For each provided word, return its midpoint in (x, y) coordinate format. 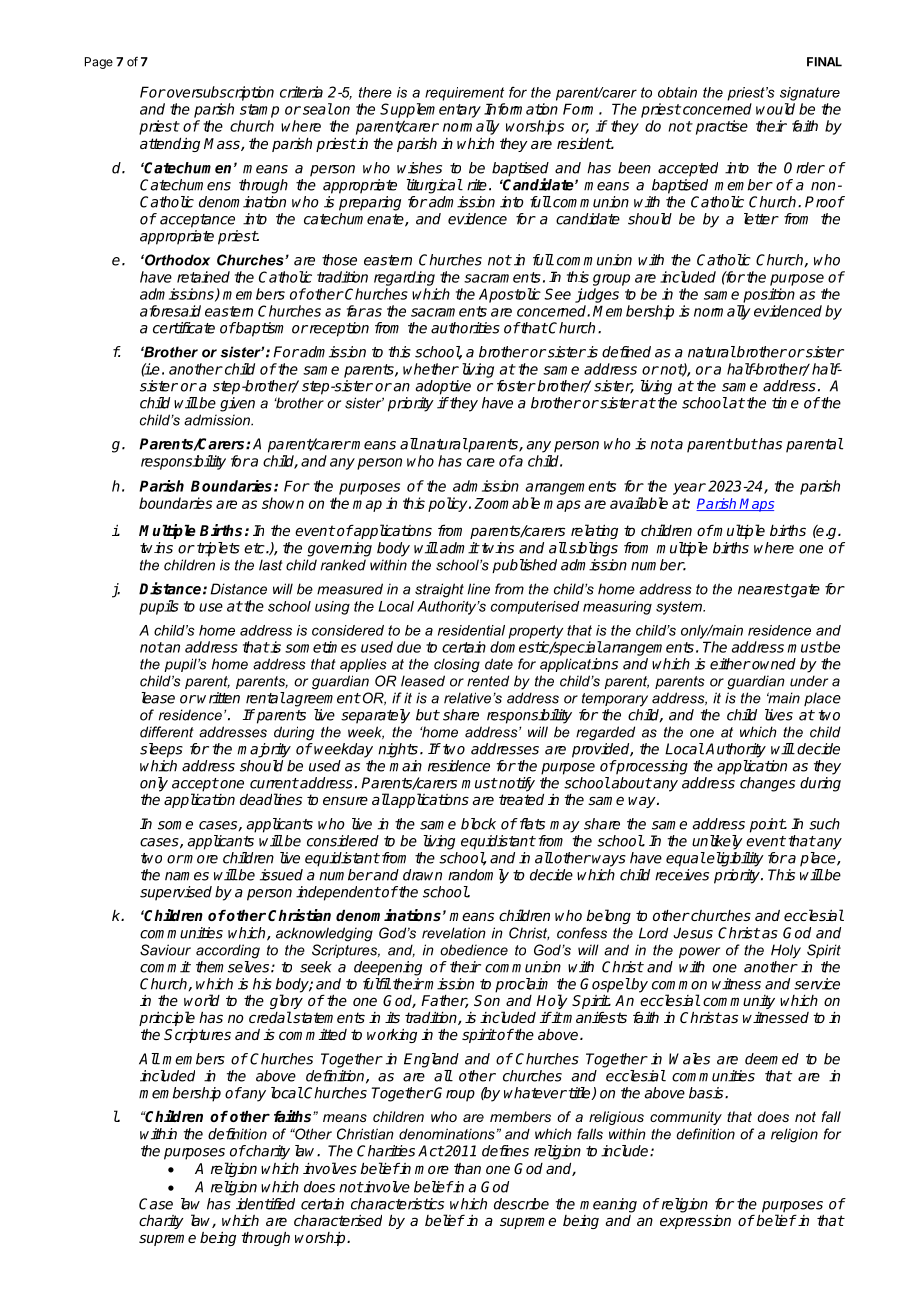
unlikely (717, 842)
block (478, 824)
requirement (464, 94)
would (775, 109)
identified (265, 1204)
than (467, 1168)
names (187, 876)
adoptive (443, 387)
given (237, 404)
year (689, 489)
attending (170, 145)
